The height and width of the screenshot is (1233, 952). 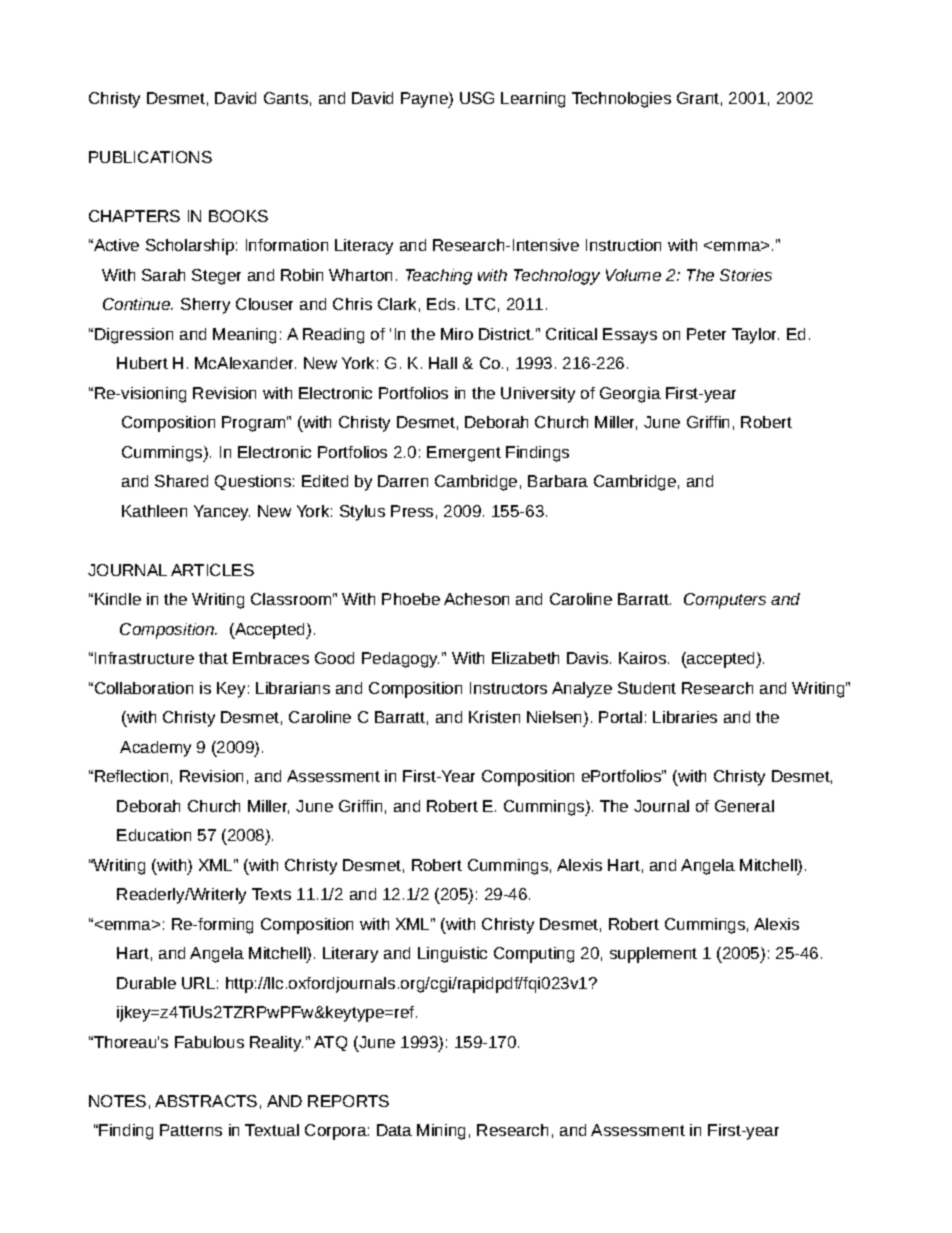 What do you see at coordinates (150, 157) in the screenshot?
I see `PUBLICATIONS` at bounding box center [150, 157].
